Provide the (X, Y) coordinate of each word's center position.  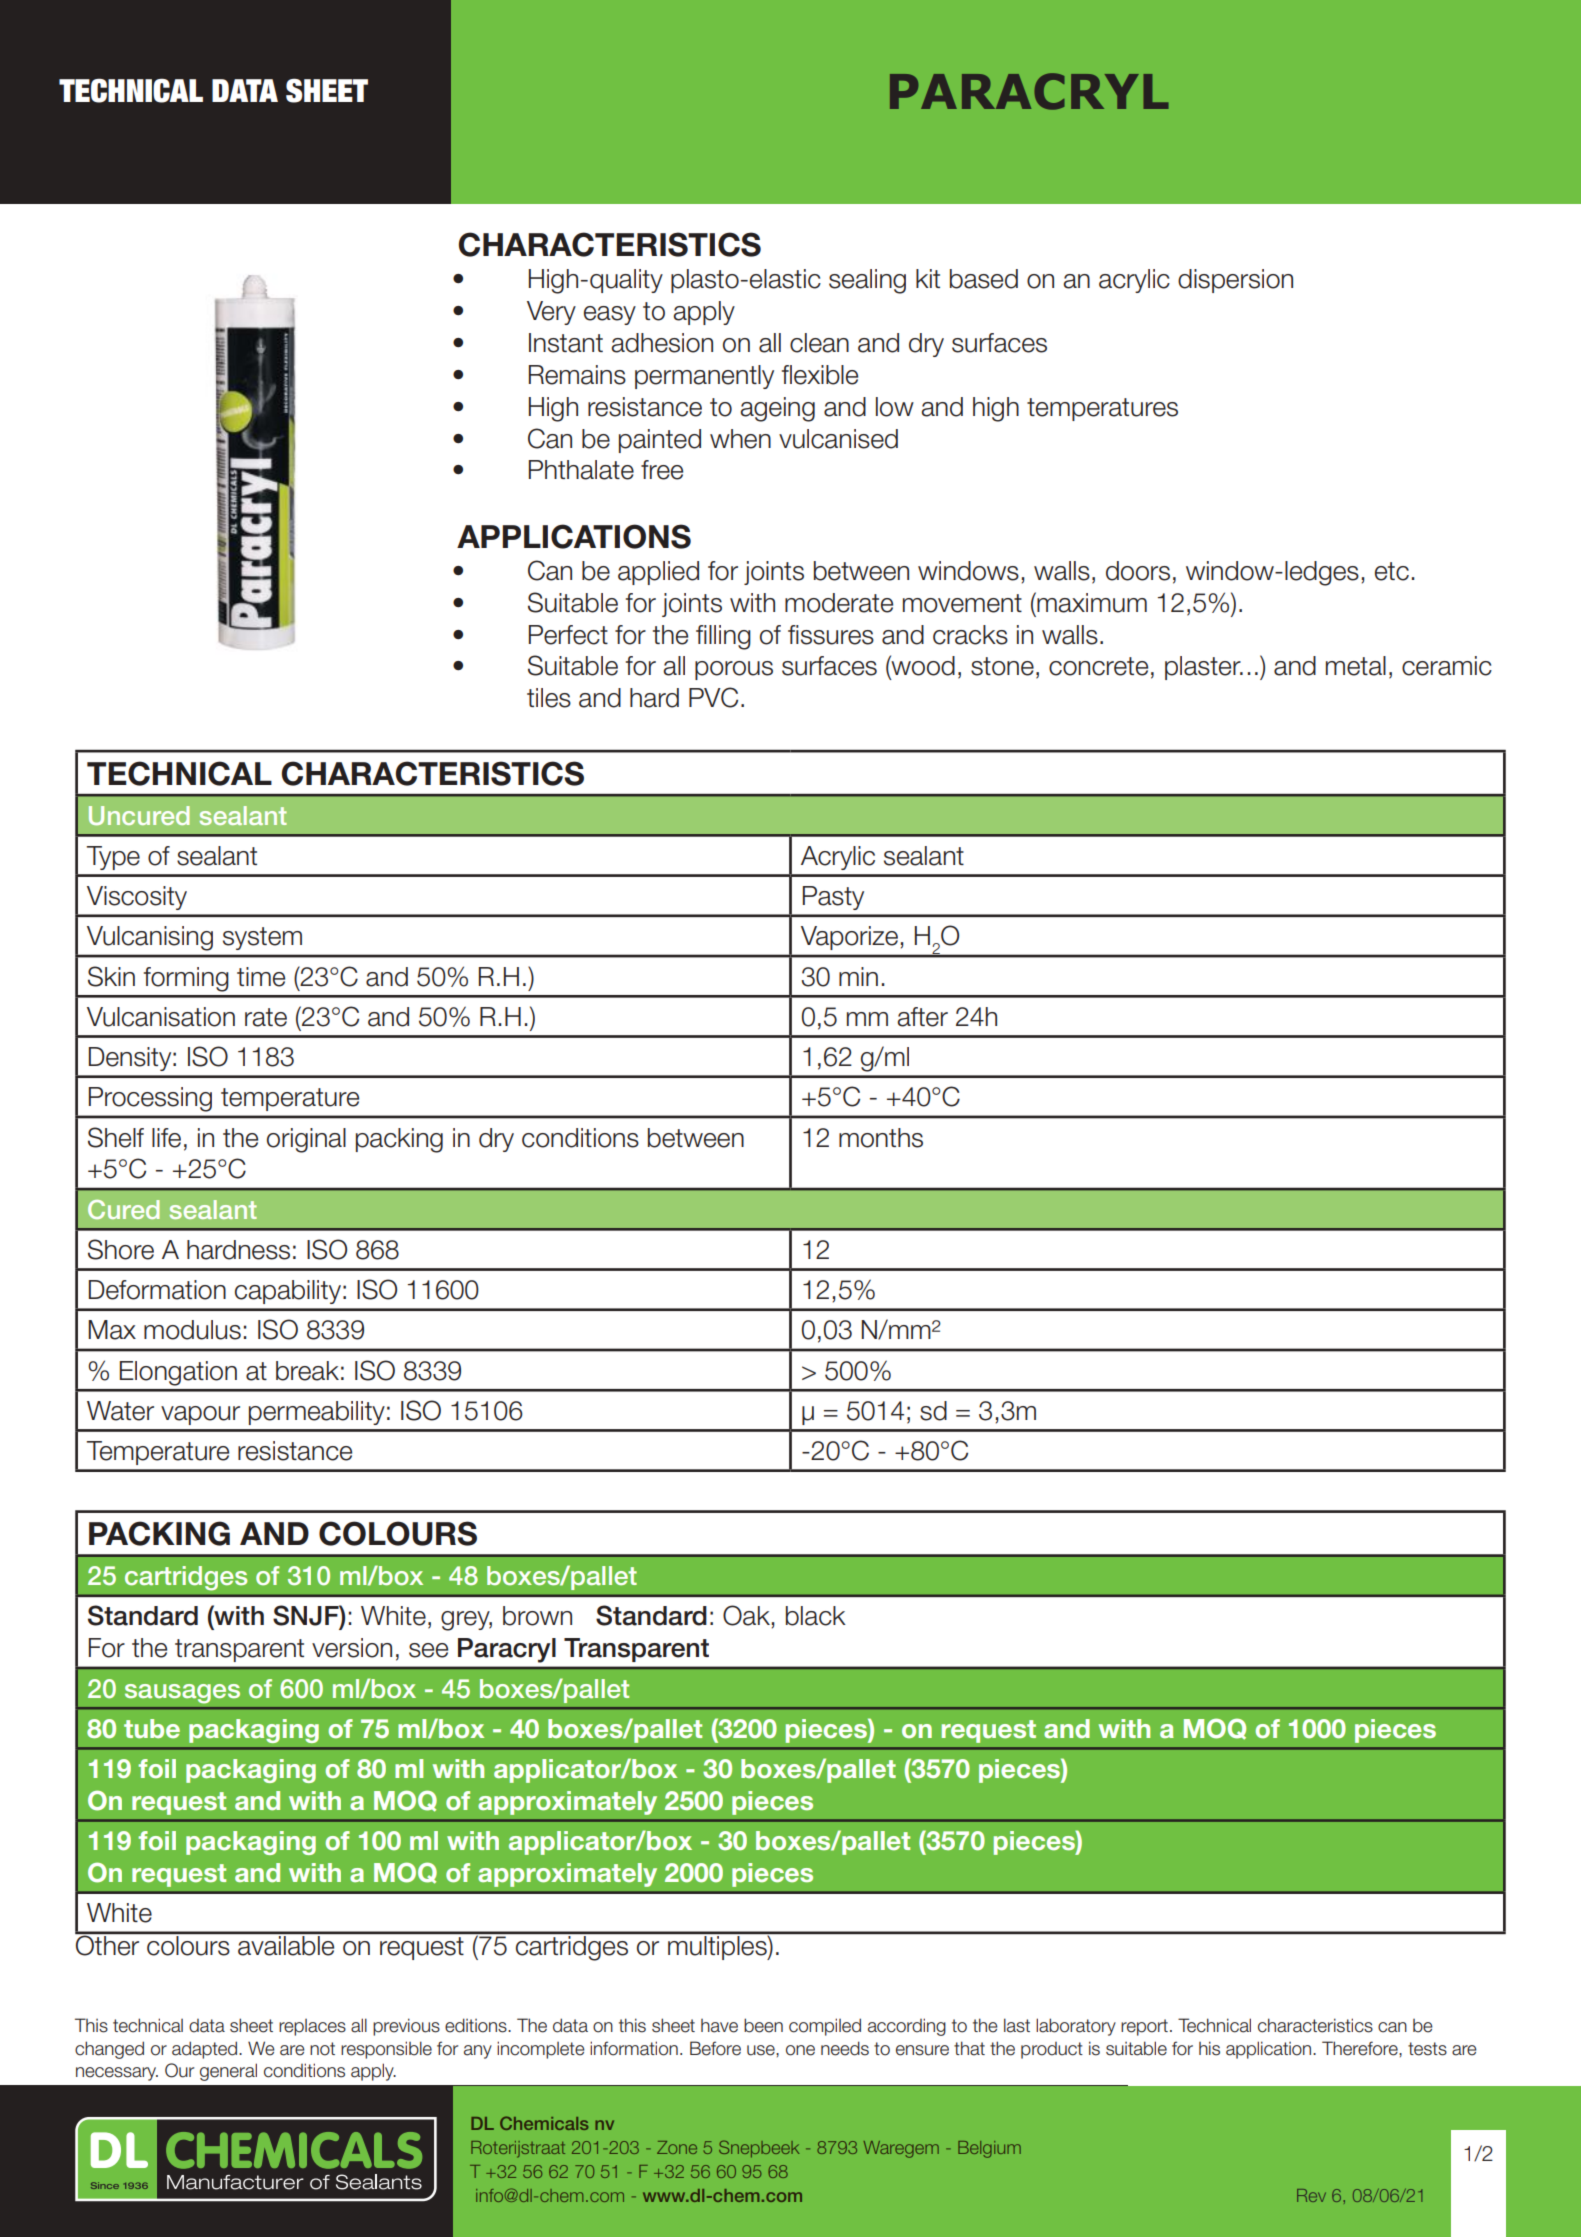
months (881, 1138)
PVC (713, 697)
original (306, 1140)
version (352, 1648)
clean (819, 343)
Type (113, 858)
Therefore (1361, 2048)
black (816, 1616)
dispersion (1235, 281)
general (228, 2072)
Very (551, 313)
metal (1356, 666)
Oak (746, 1615)
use (762, 2050)
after (922, 1017)
